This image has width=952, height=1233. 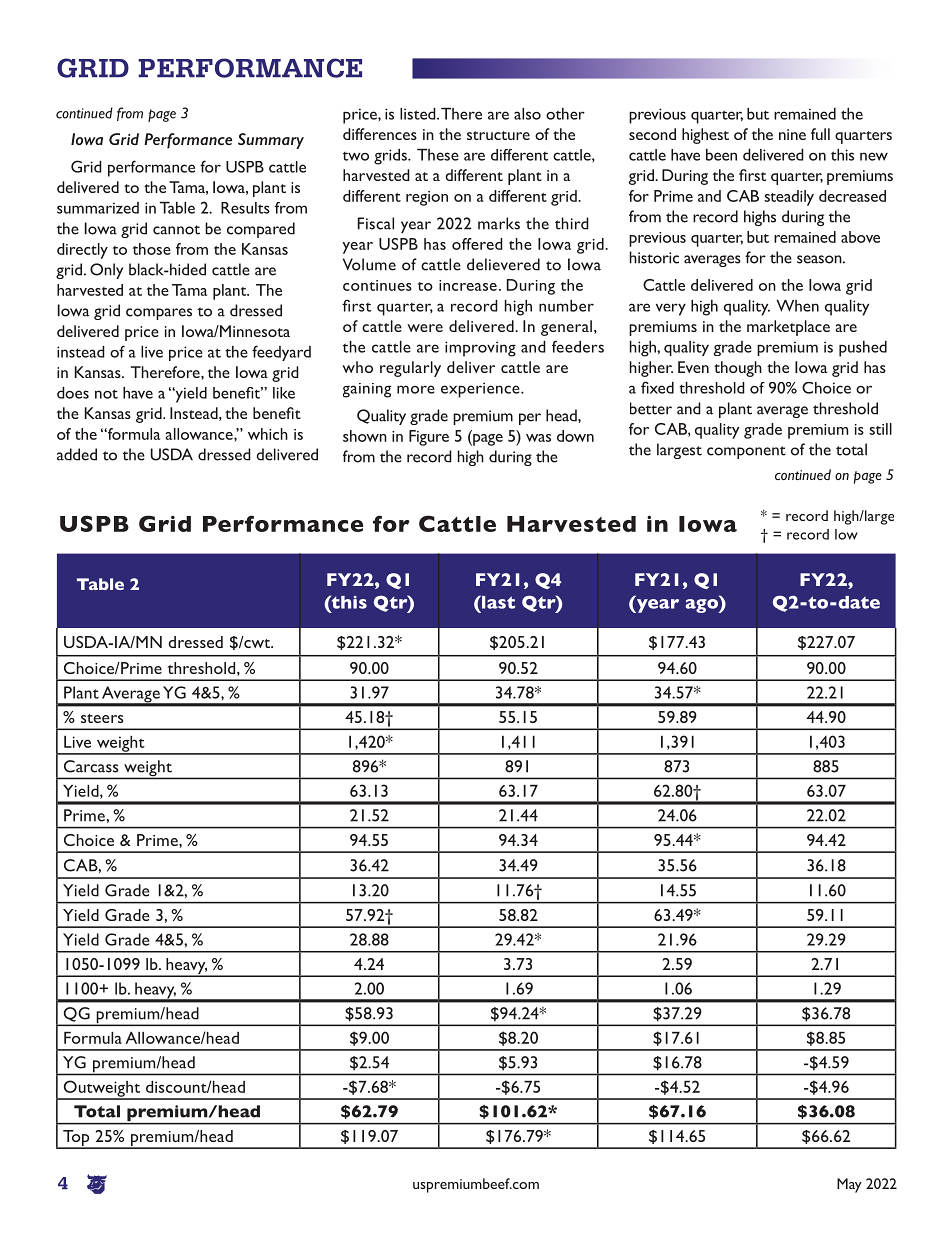 What do you see at coordinates (497, 602) in the image?
I see `last` at bounding box center [497, 602].
